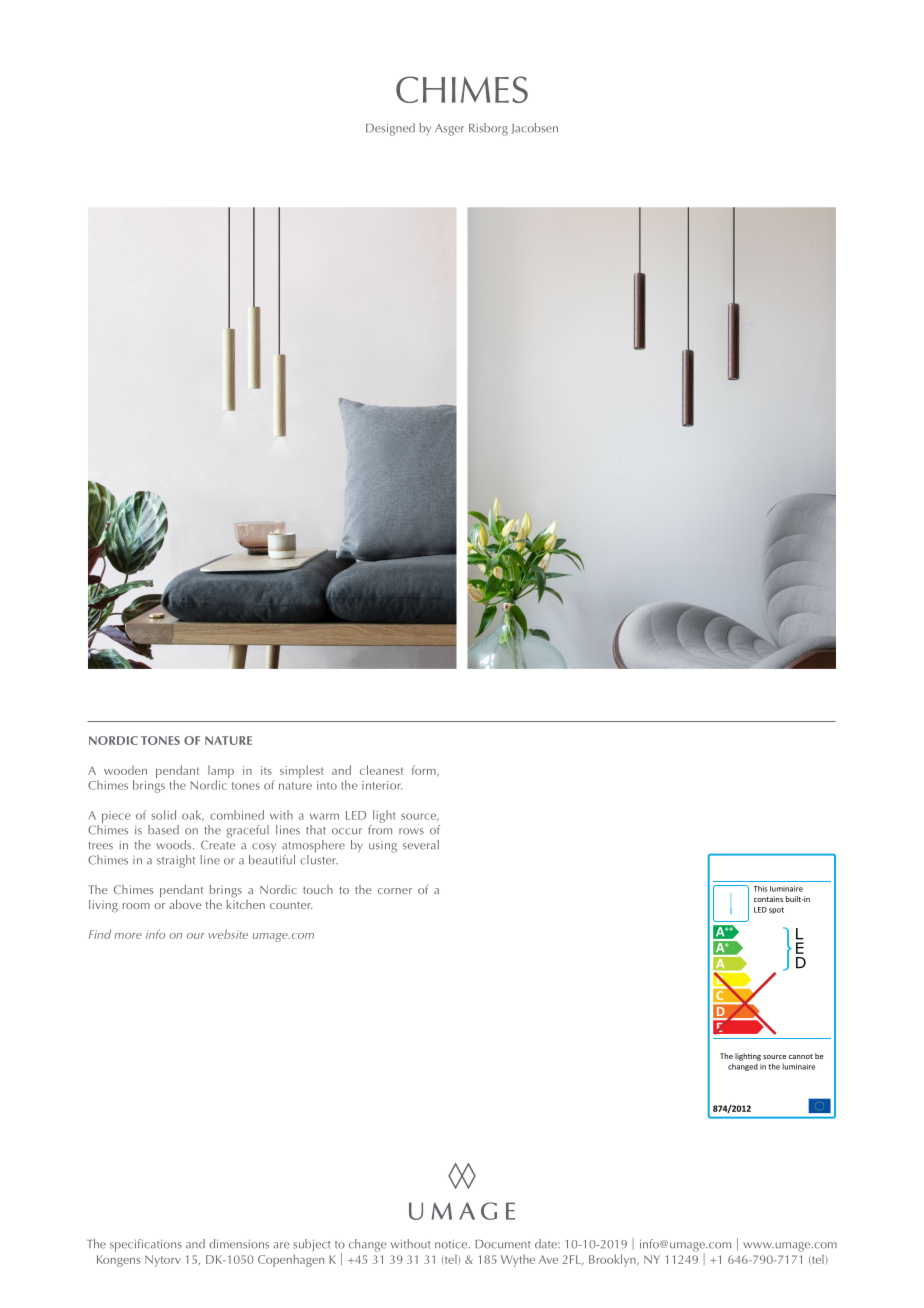 This document has width=924, height=1308. I want to click on lamp, so click(221, 771).
